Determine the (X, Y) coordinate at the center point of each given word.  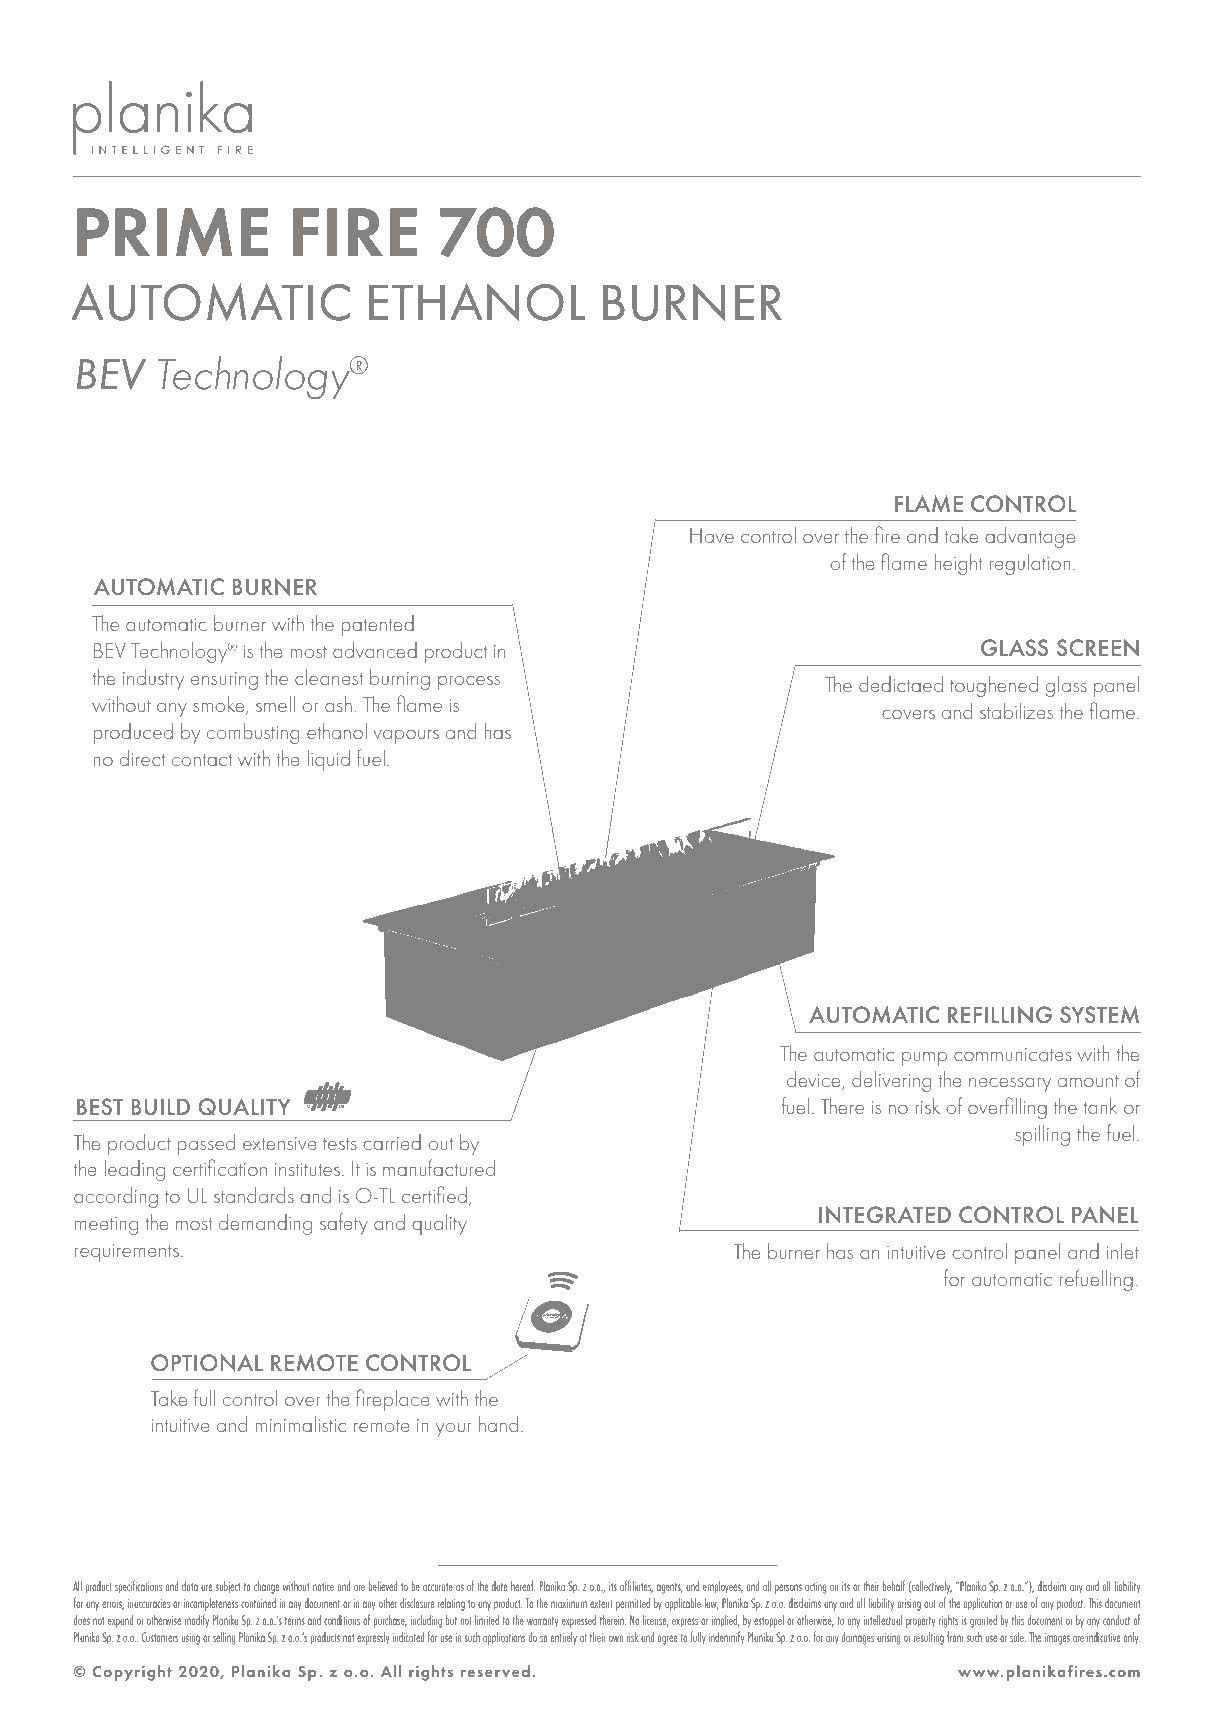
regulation (1029, 564)
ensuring (224, 681)
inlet (1123, 1251)
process (469, 683)
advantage (1030, 537)
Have (712, 535)
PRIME (172, 232)
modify (197, 1621)
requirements (127, 1253)
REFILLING (1000, 1015)
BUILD (161, 1106)
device (815, 1080)
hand (498, 1424)
